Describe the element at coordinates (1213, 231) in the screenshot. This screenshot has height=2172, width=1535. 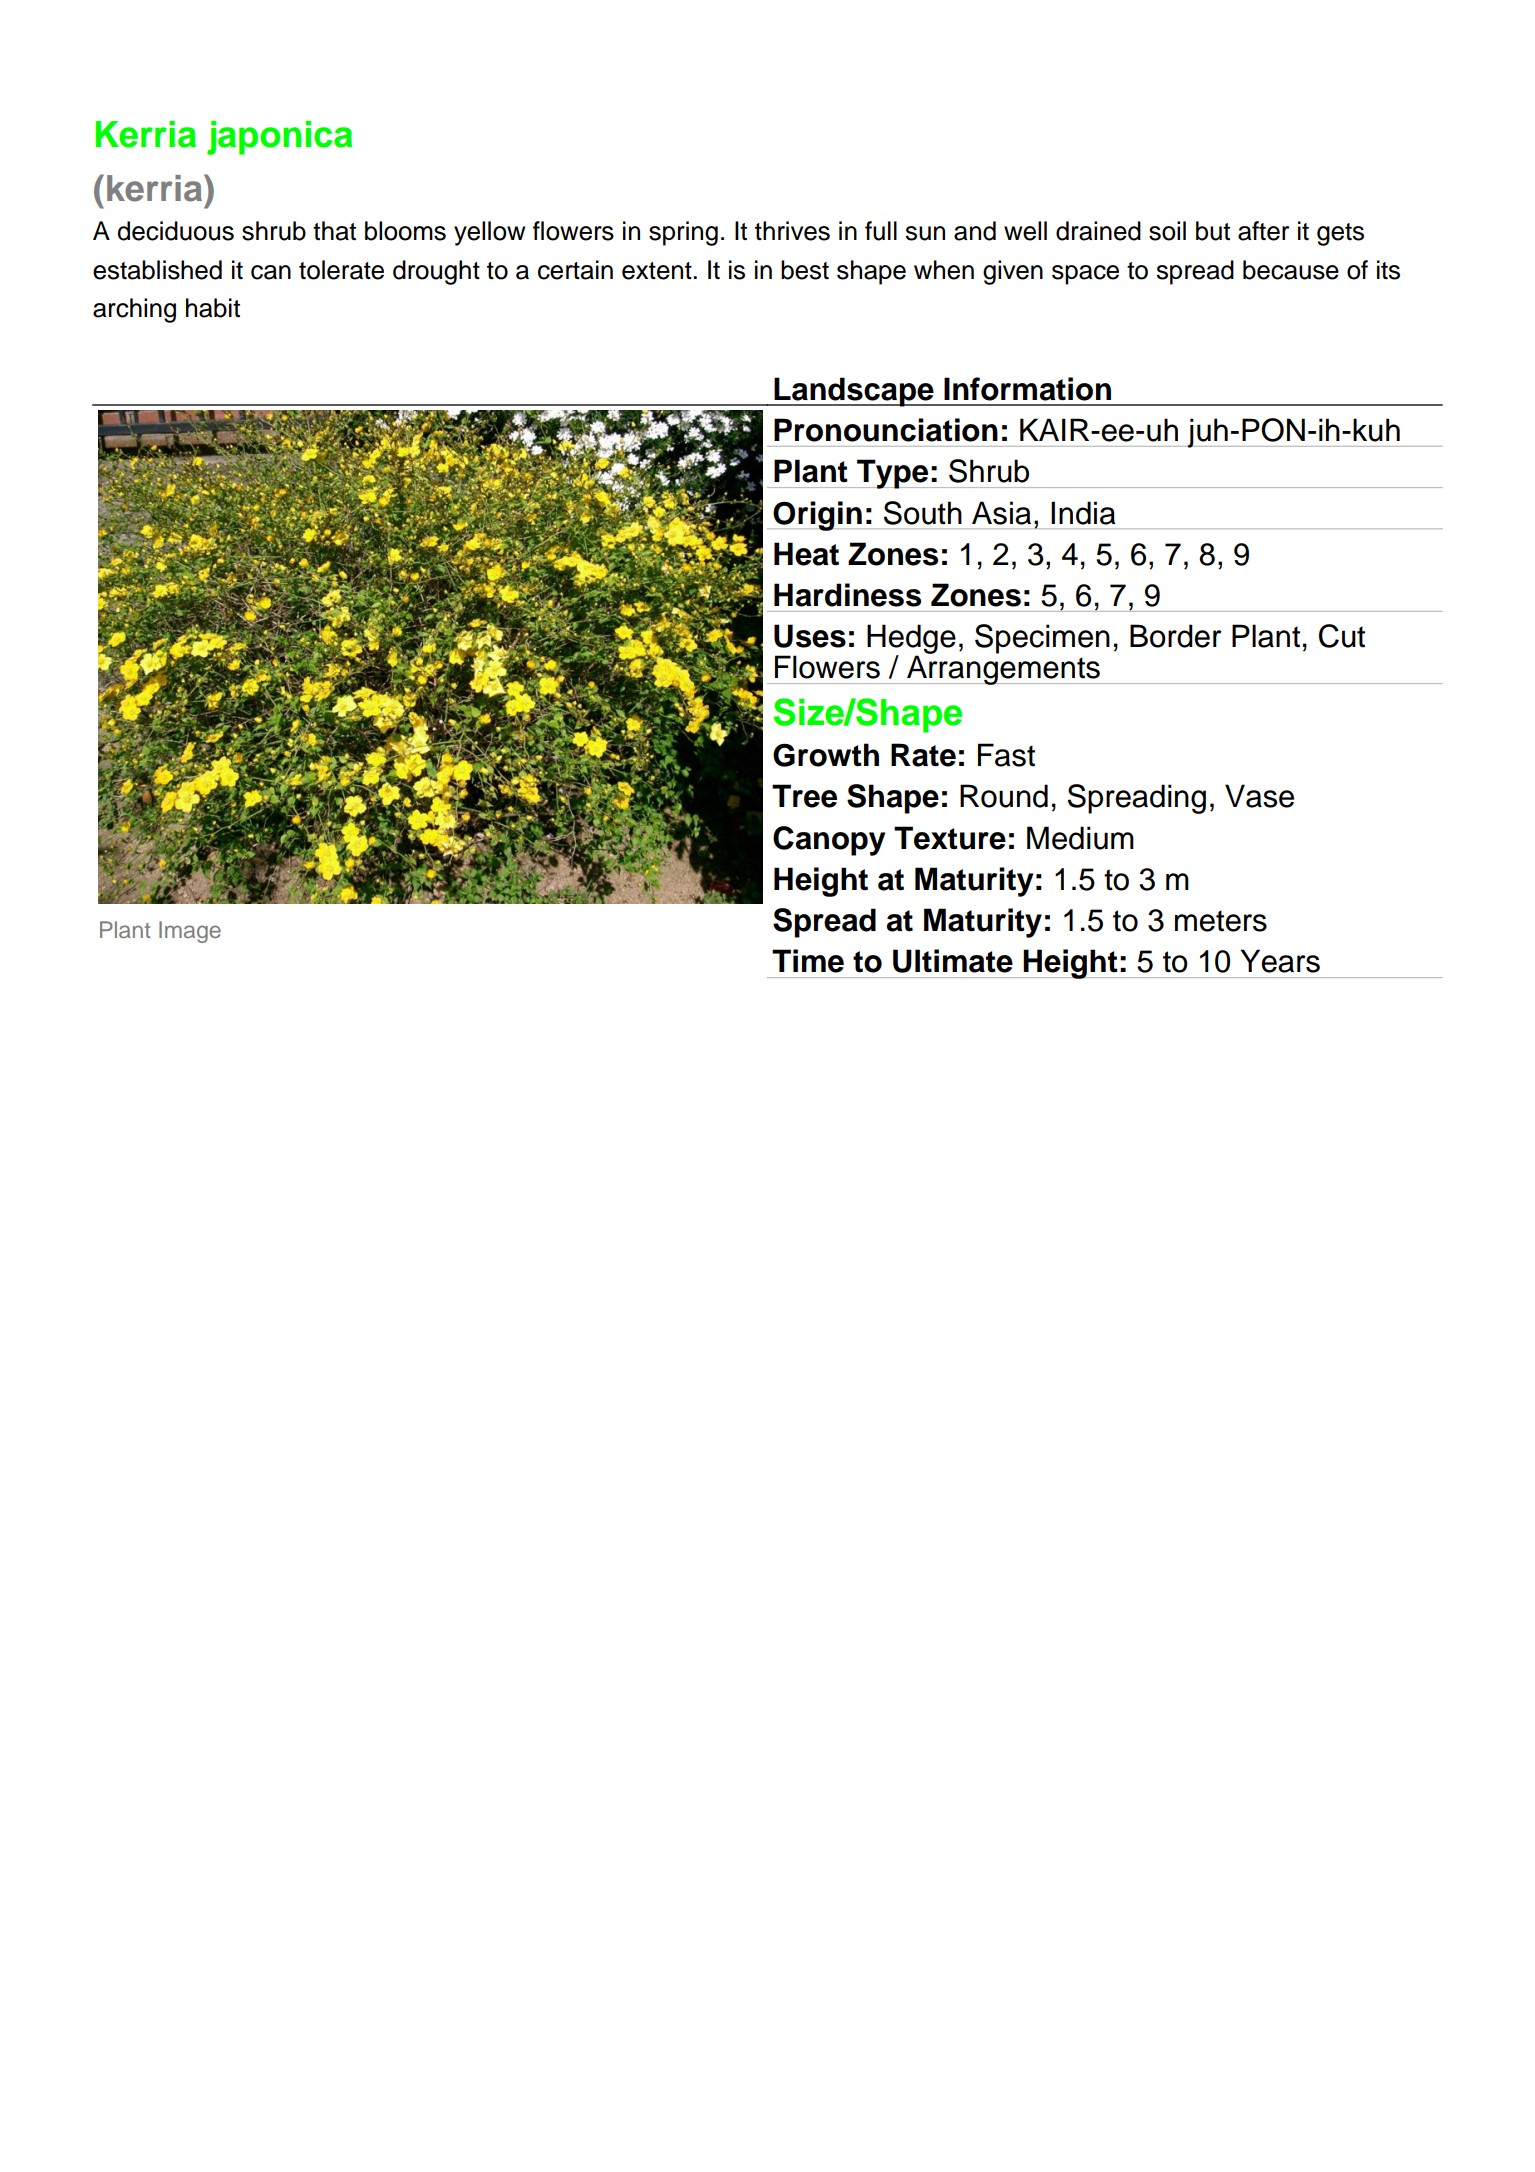
I see `but` at that location.
